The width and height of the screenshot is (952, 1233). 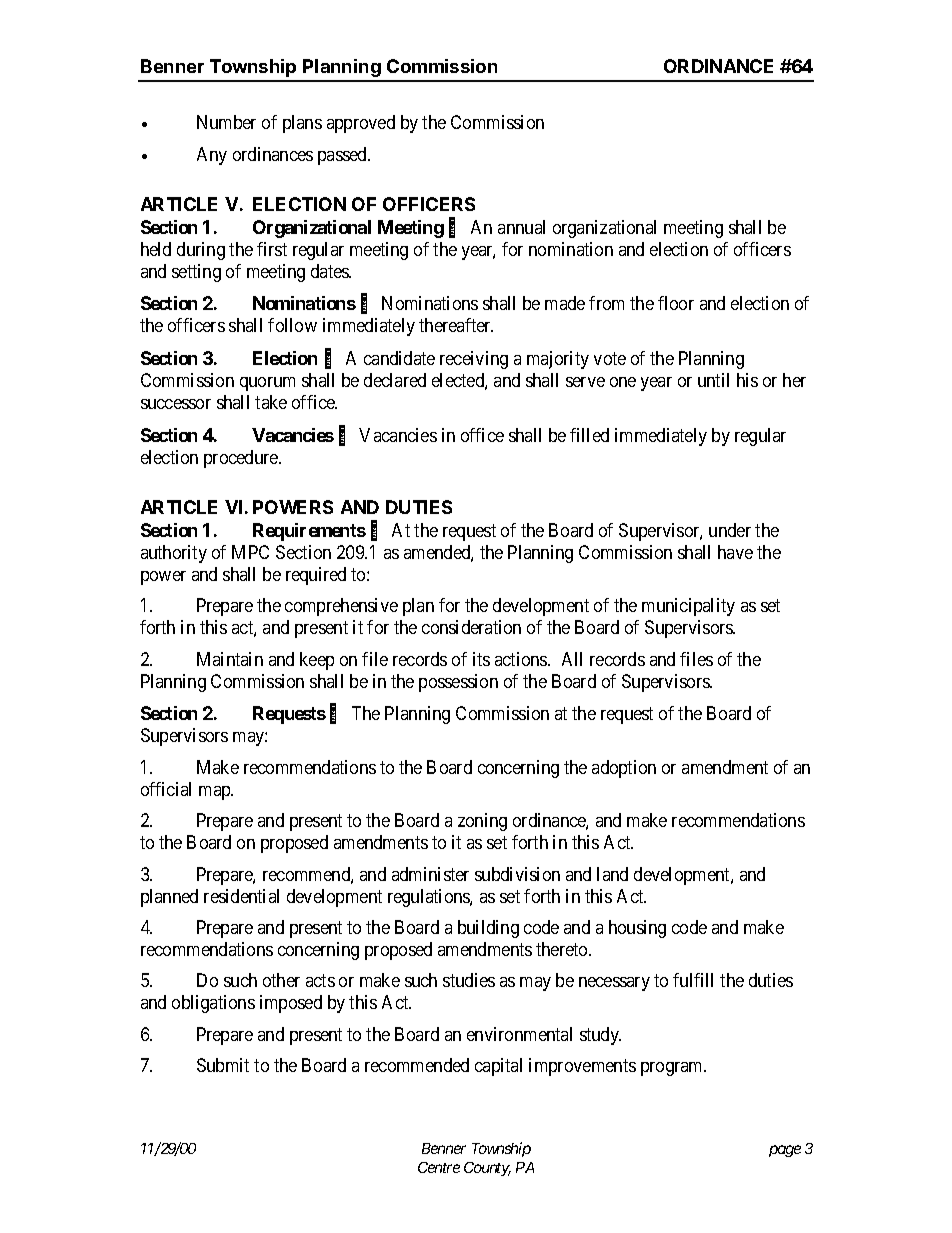 I want to click on Submit, so click(x=223, y=1065).
